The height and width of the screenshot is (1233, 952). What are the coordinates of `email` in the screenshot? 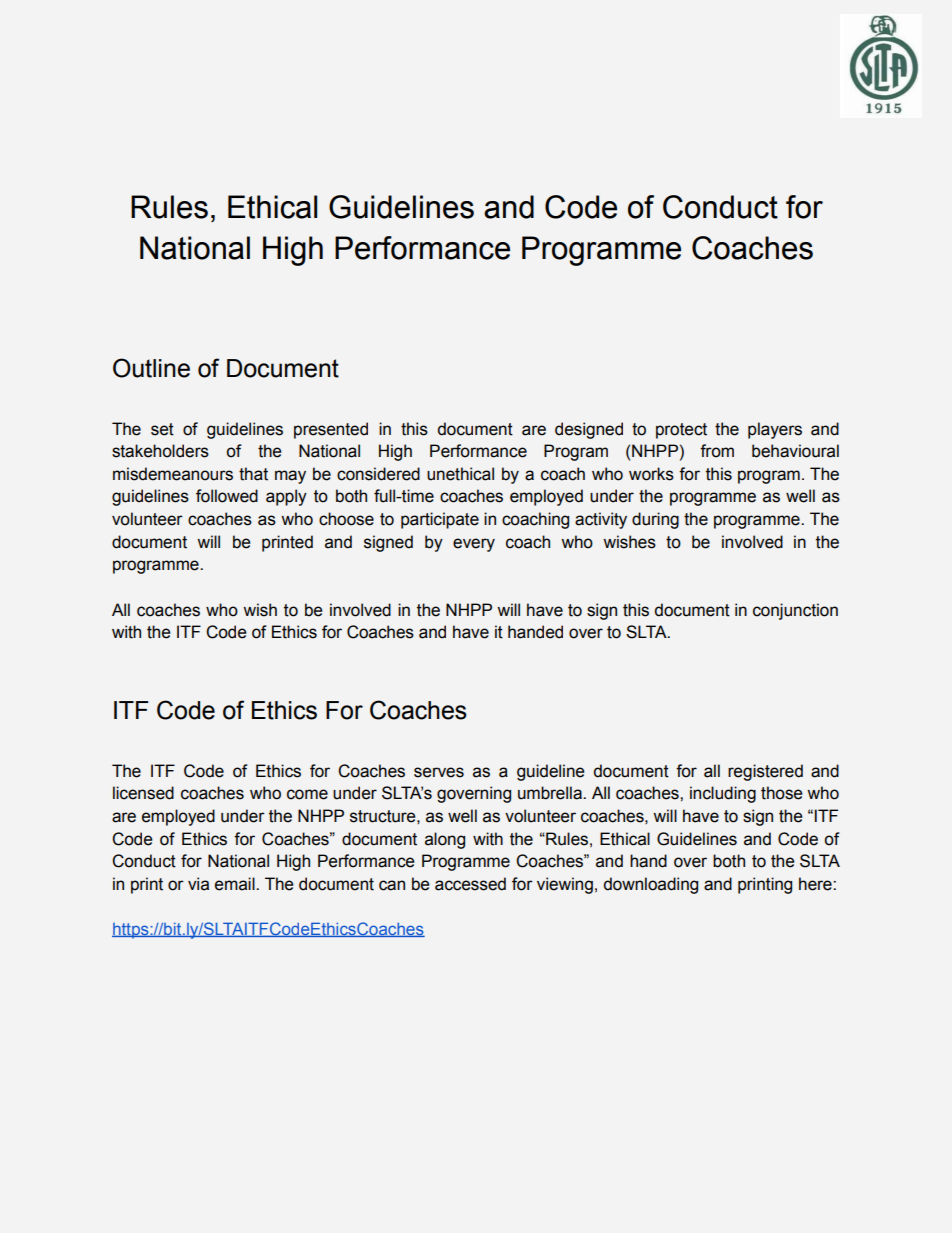 It's located at (236, 884).
